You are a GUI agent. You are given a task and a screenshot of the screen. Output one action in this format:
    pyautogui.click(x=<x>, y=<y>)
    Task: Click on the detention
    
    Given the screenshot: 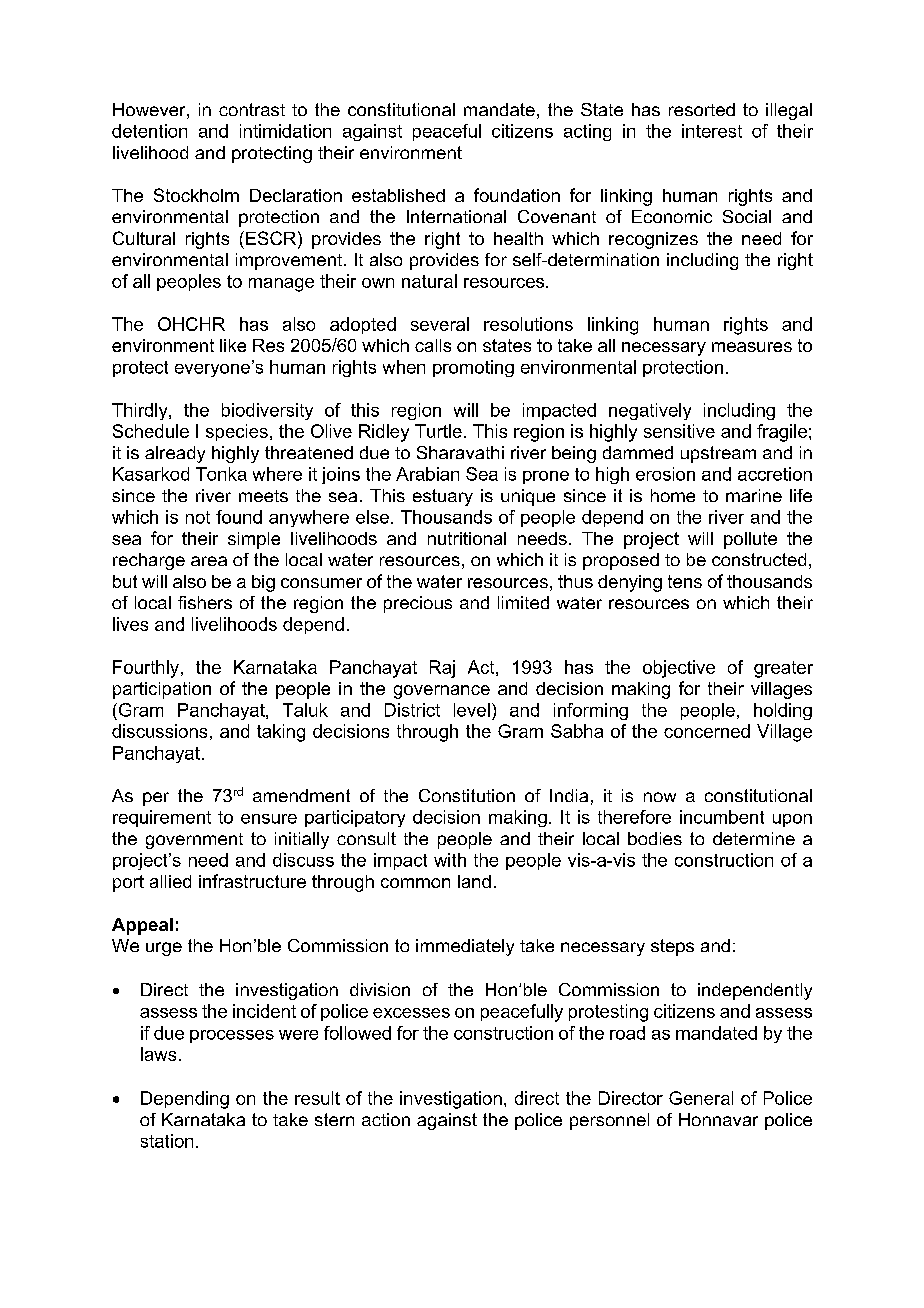 What is the action you would take?
    pyautogui.click(x=149, y=131)
